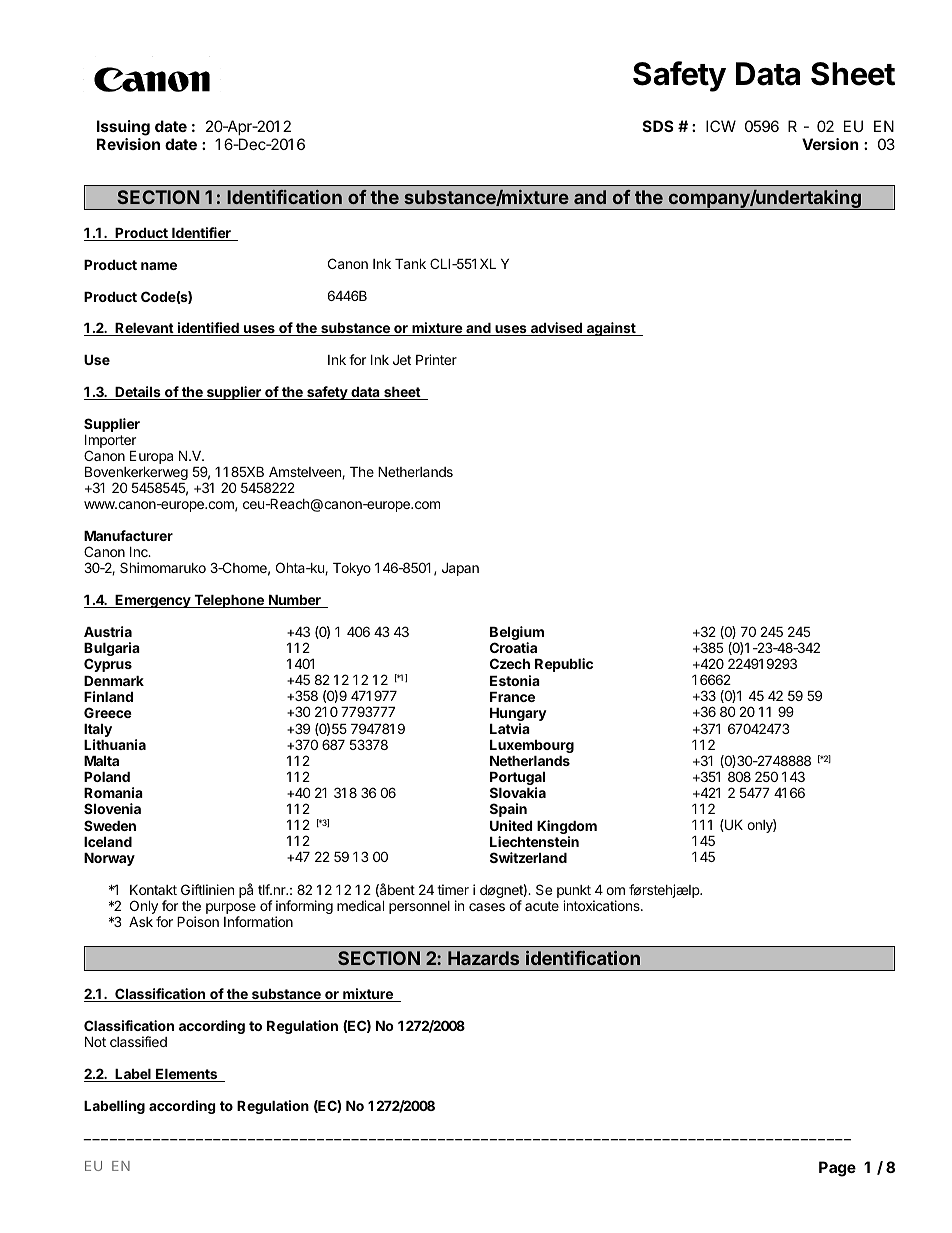  I want to click on Hazards, so click(483, 958).
